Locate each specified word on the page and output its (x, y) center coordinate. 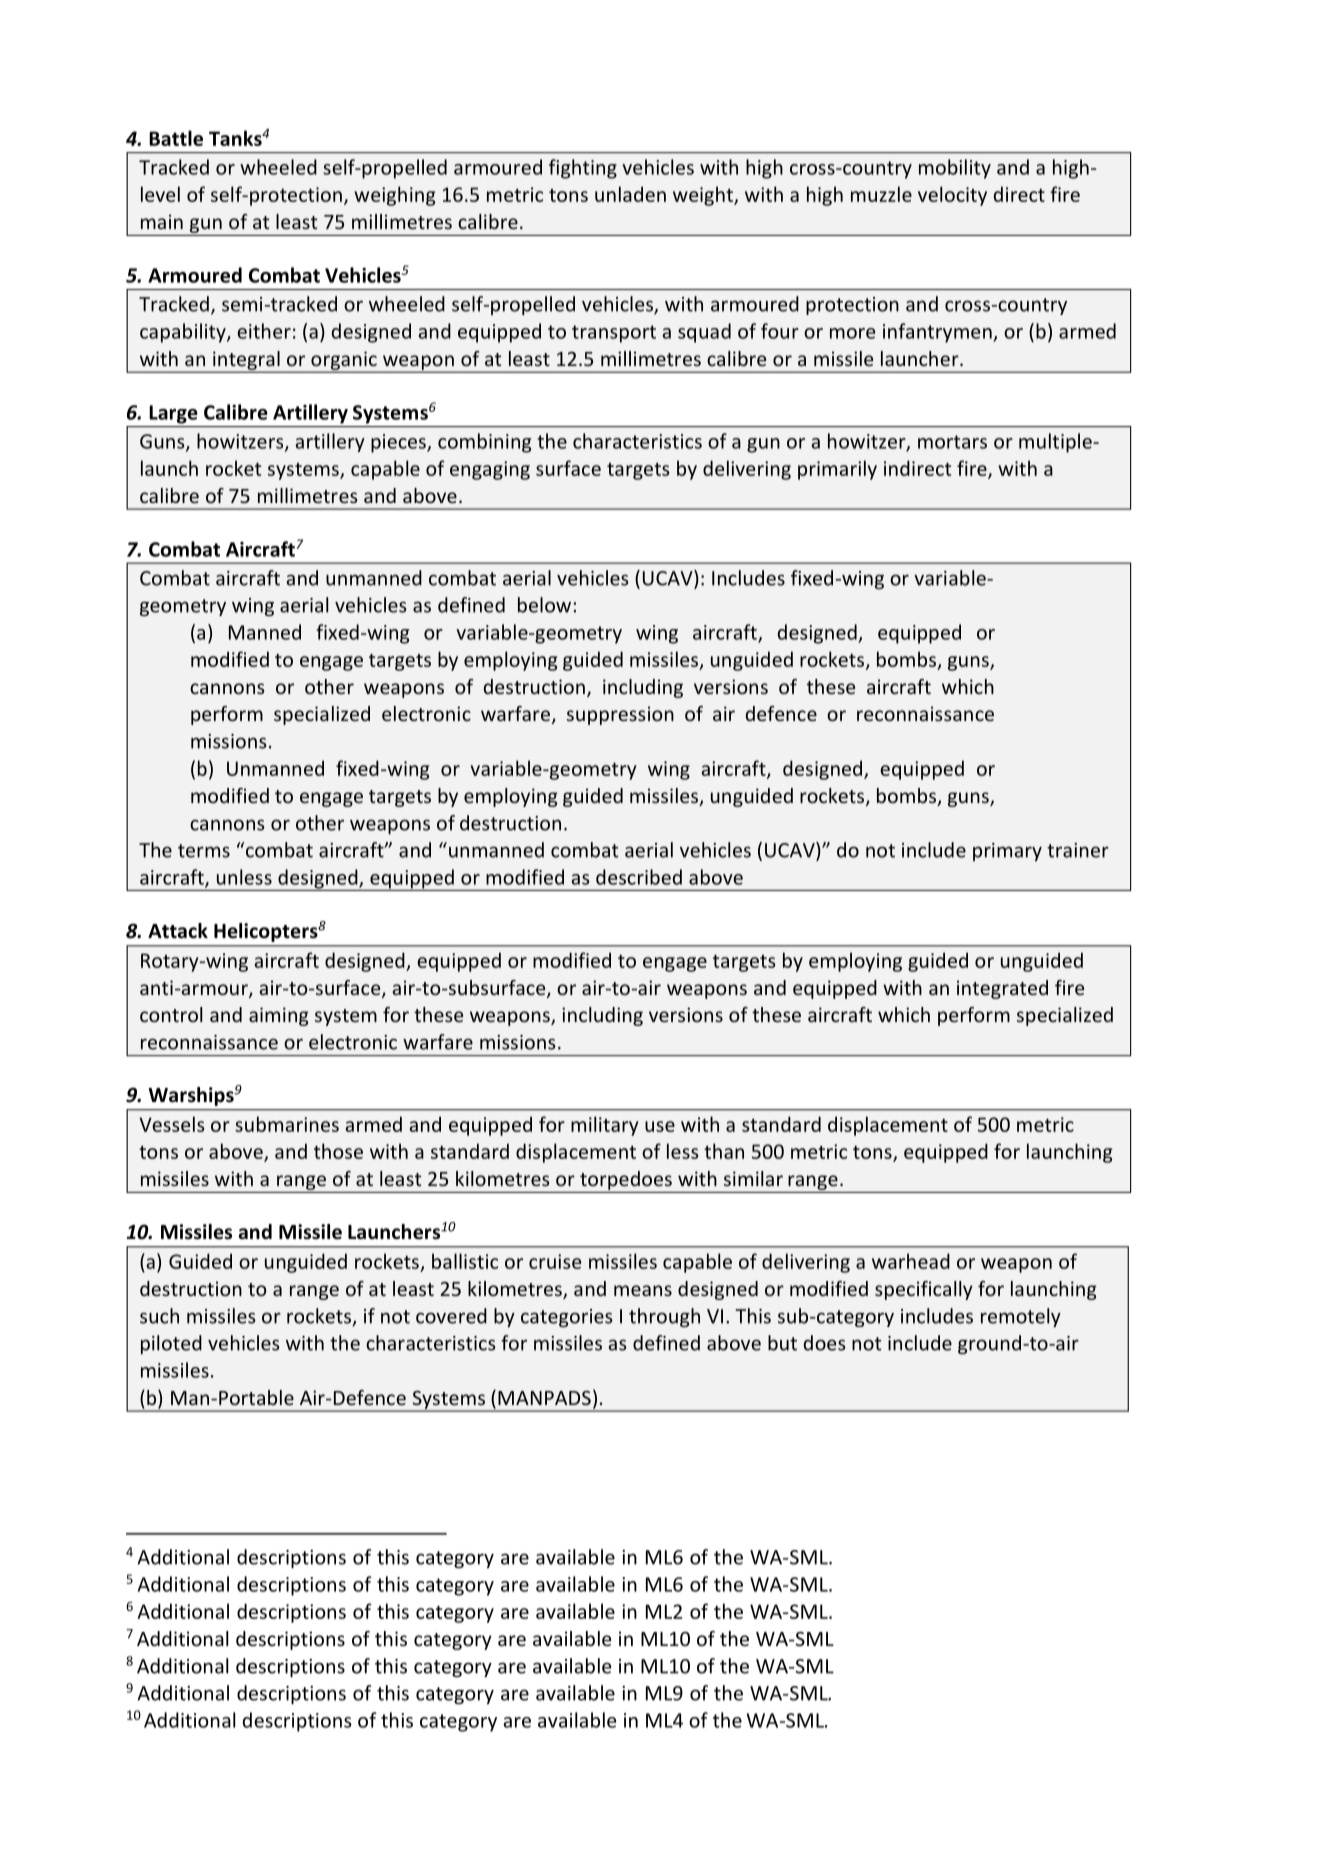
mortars (952, 442)
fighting (583, 169)
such (159, 1316)
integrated (1002, 989)
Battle (176, 138)
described (639, 877)
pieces (399, 443)
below (544, 605)
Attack (178, 931)
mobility (955, 169)
